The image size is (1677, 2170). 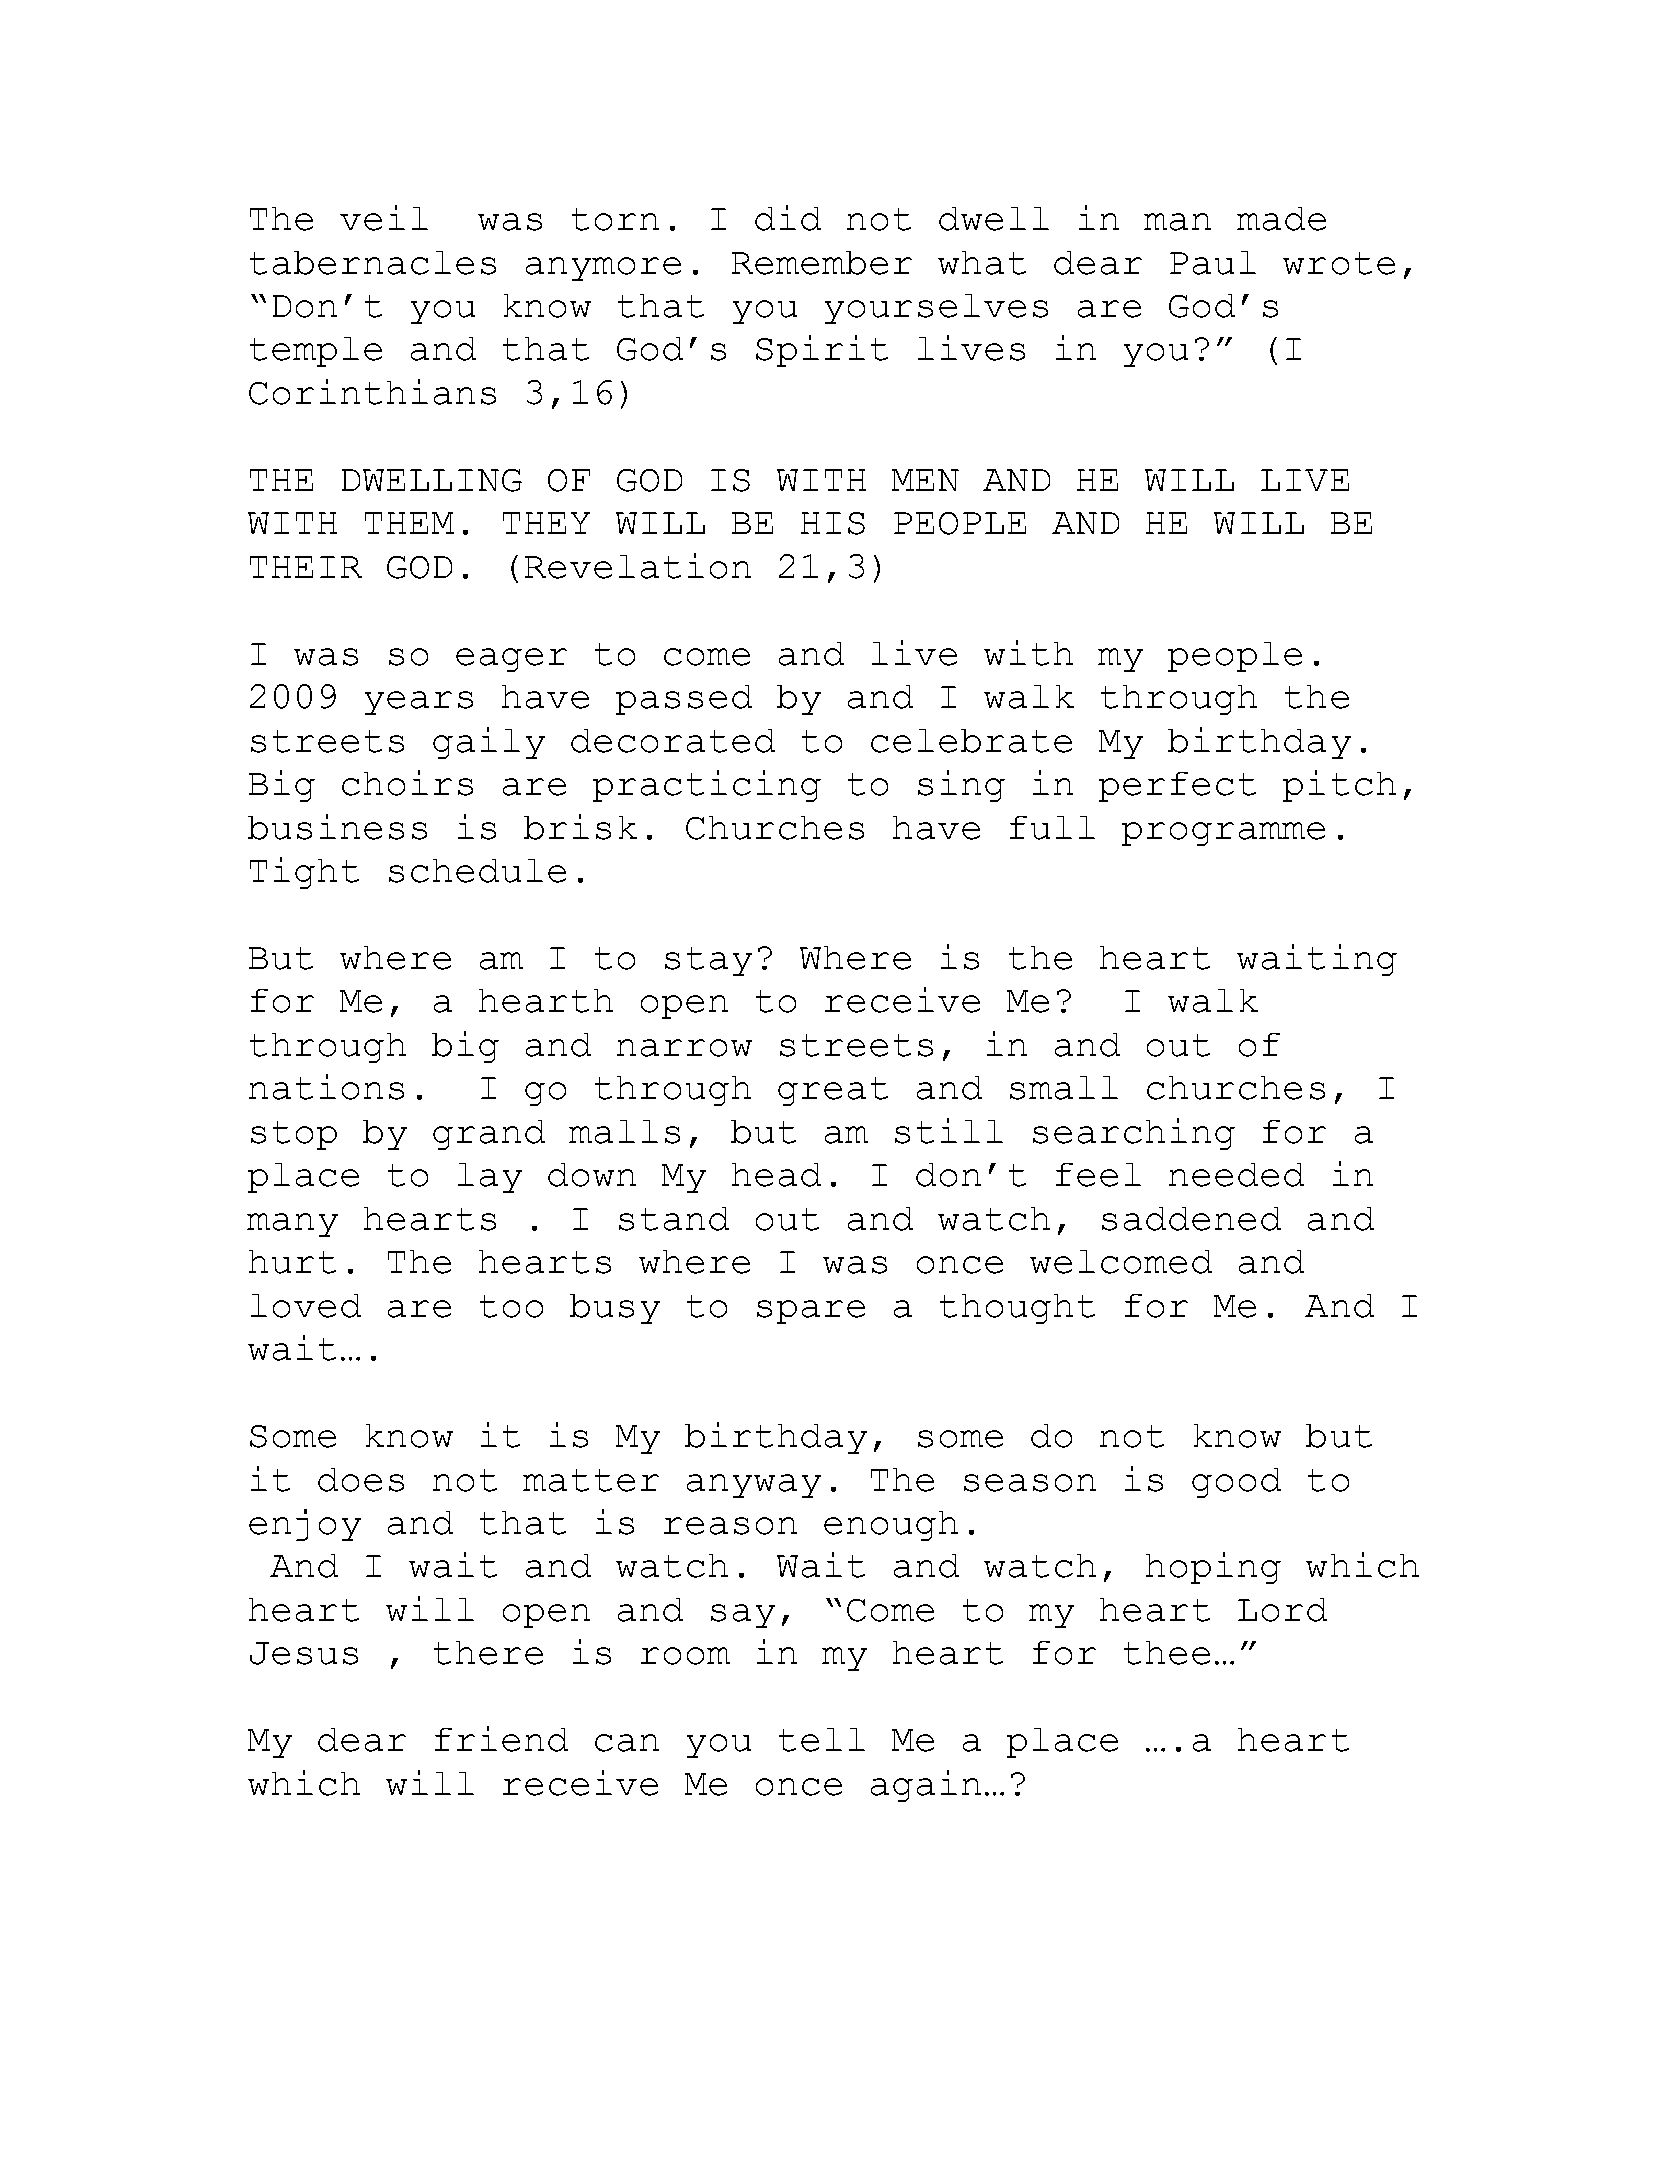 What do you see at coordinates (501, 1739) in the page?
I see `friend` at bounding box center [501, 1739].
